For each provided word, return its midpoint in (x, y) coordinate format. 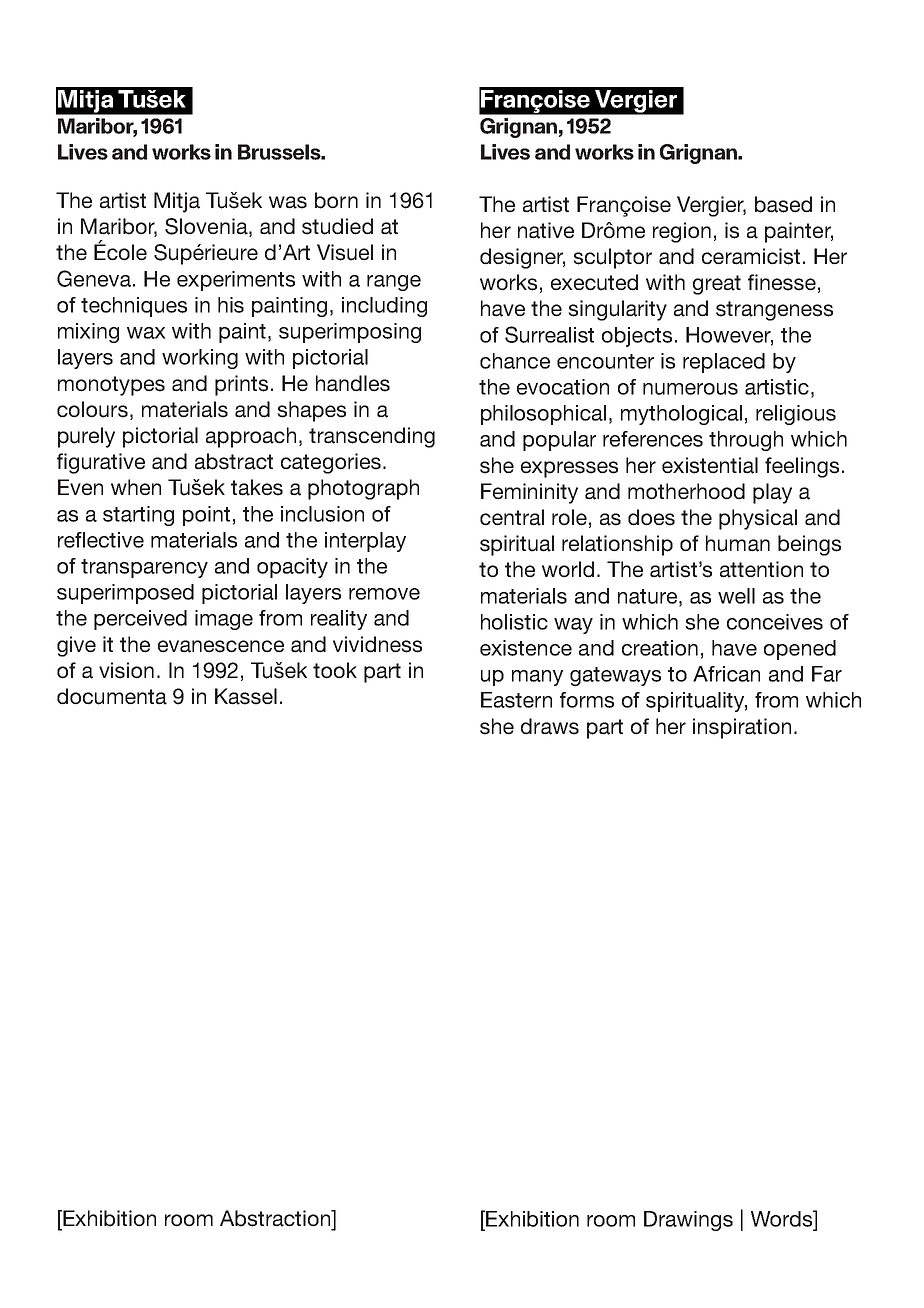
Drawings (688, 1221)
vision (126, 670)
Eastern (516, 700)
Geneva (94, 278)
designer (522, 258)
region (682, 232)
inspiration (742, 728)
